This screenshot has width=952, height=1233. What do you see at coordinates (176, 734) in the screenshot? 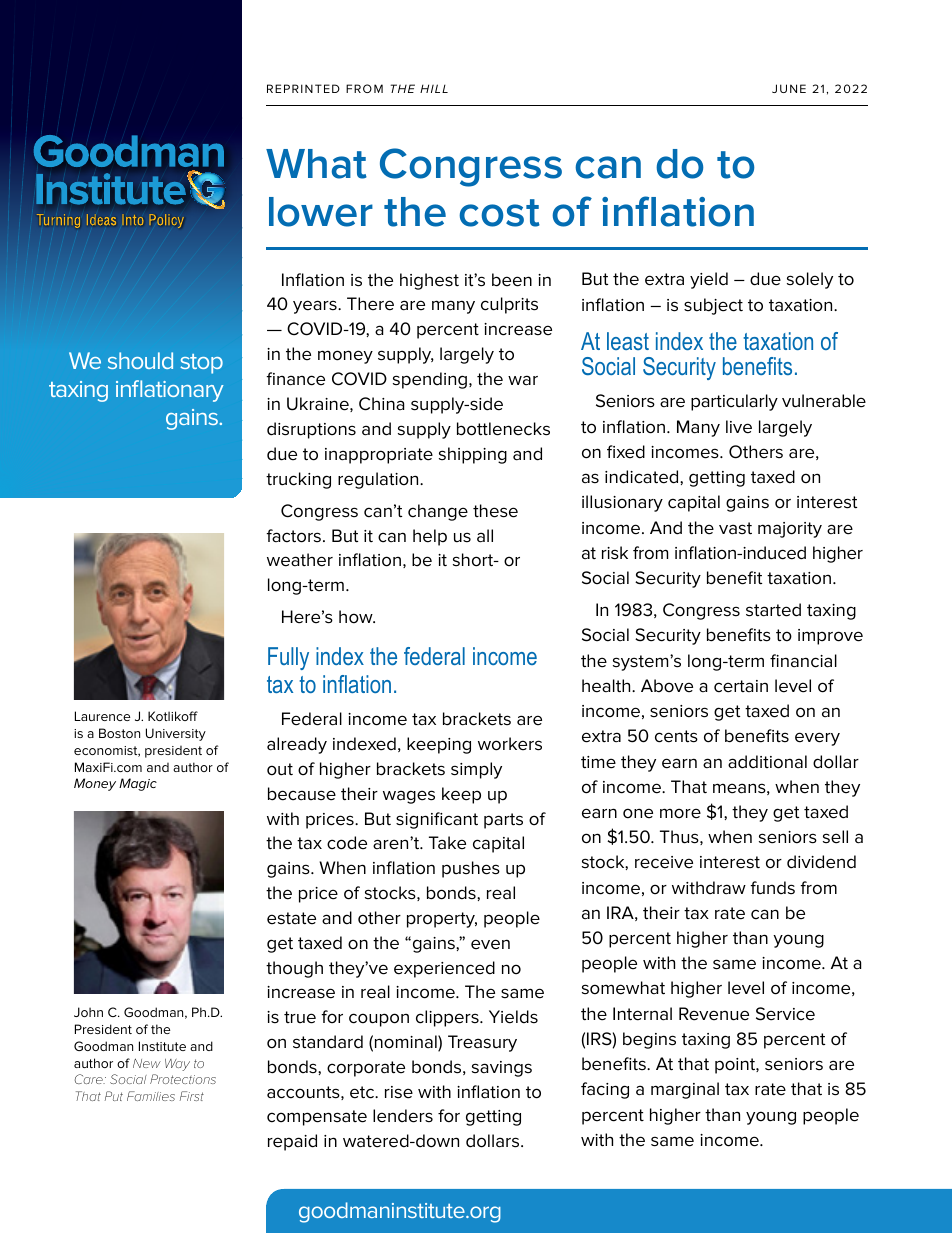
I see `University` at bounding box center [176, 734].
